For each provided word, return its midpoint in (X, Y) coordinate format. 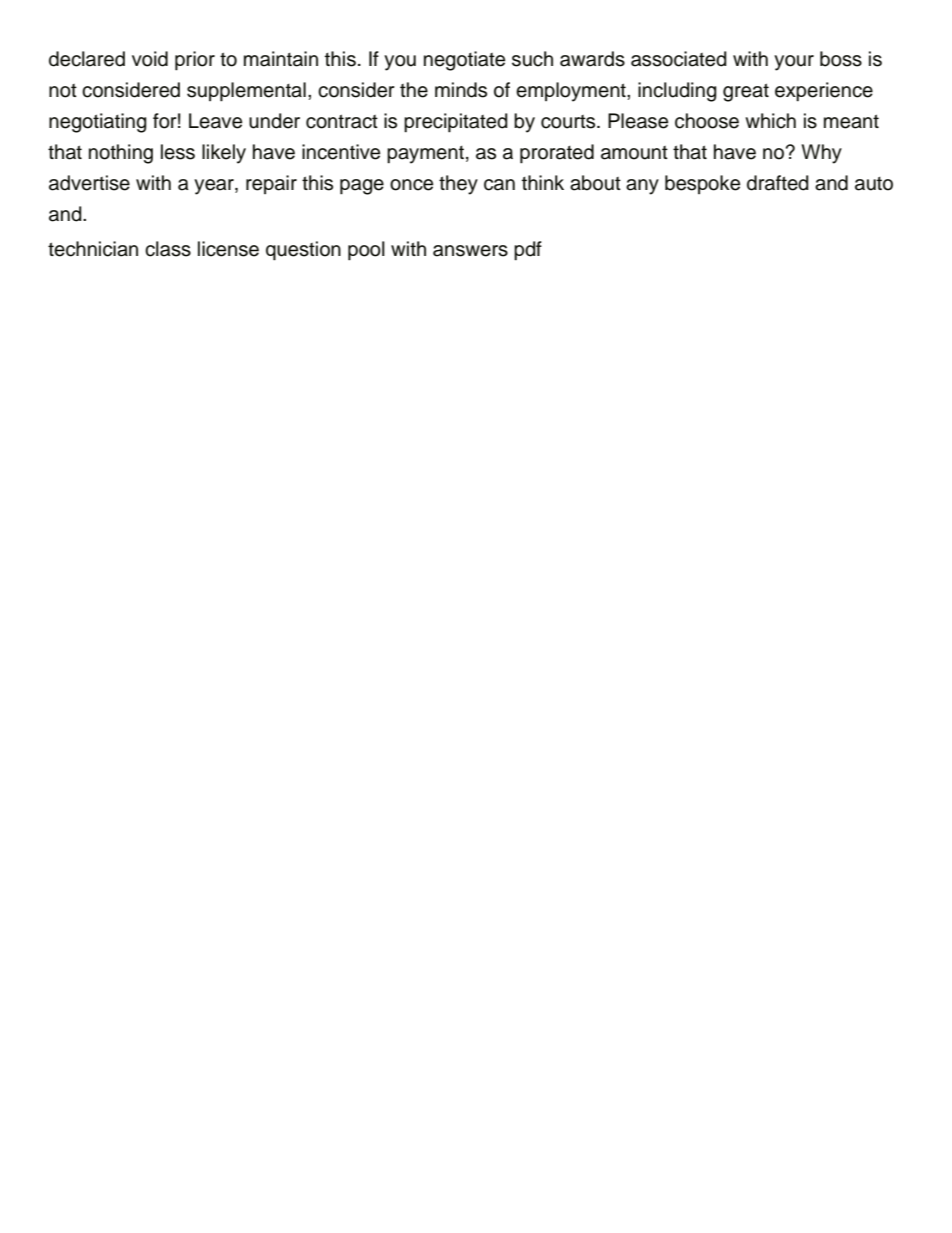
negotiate (464, 61)
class (168, 249)
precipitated (456, 123)
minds (461, 90)
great (746, 92)
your (794, 63)
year (215, 187)
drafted (778, 183)
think (543, 182)
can (499, 185)
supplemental (246, 92)
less (178, 152)
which (770, 121)
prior (195, 61)
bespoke (702, 184)
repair (271, 184)
